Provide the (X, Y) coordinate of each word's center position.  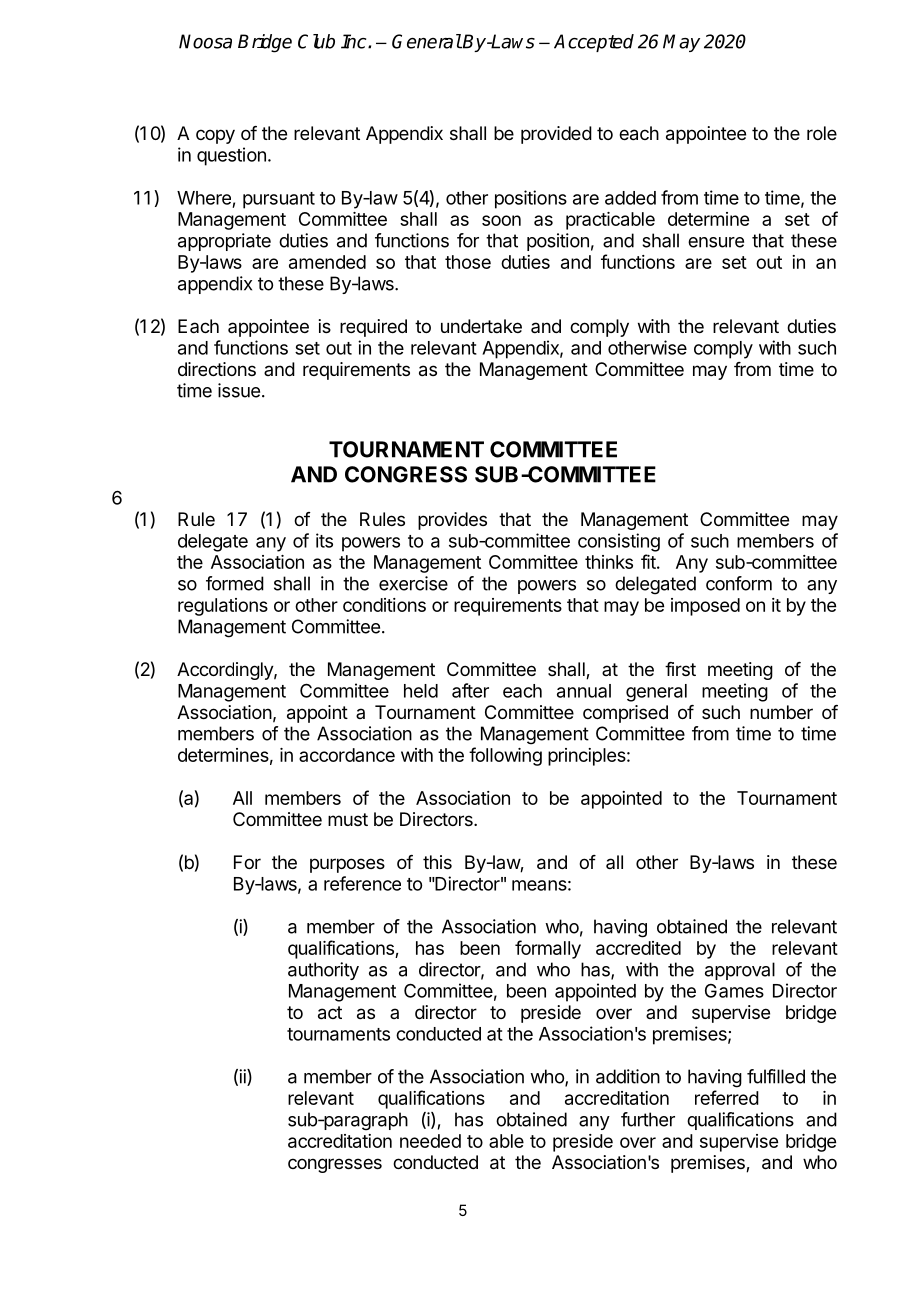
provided (556, 135)
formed (235, 583)
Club (316, 41)
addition (628, 1076)
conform (739, 583)
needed (430, 1141)
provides (452, 521)
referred (727, 1097)
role (822, 133)
